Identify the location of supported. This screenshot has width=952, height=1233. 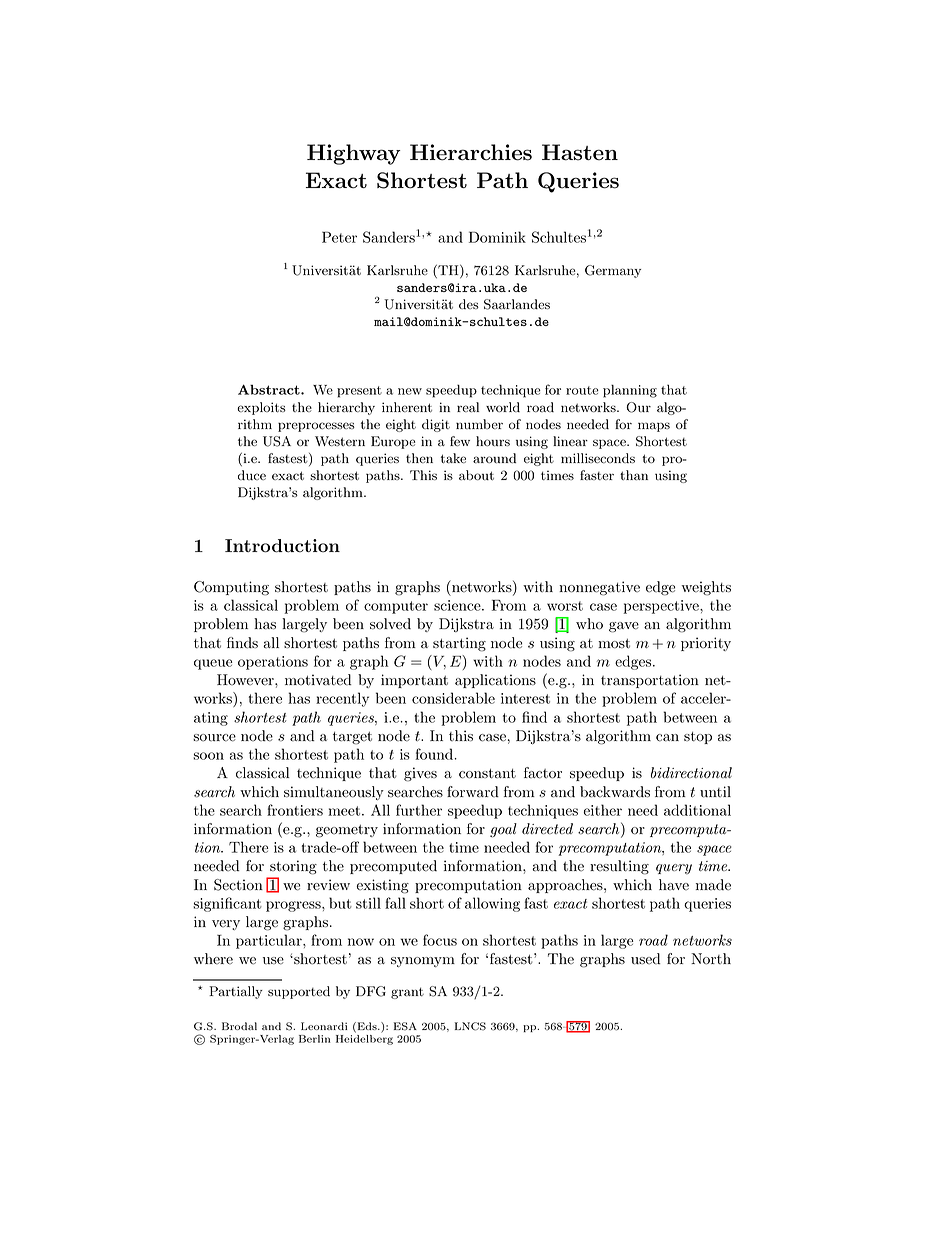
(299, 992).
